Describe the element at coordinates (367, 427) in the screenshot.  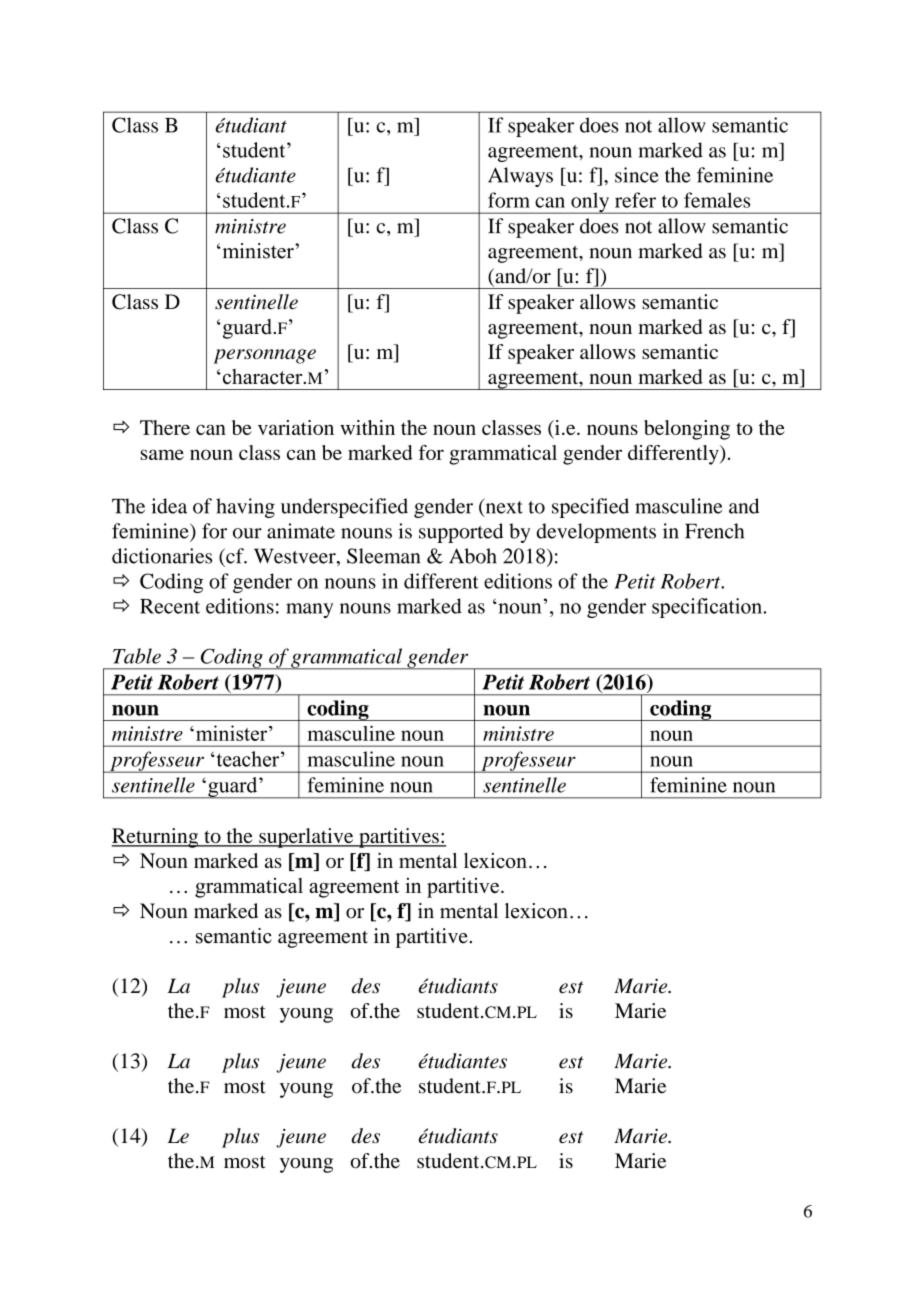
I see `within` at that location.
